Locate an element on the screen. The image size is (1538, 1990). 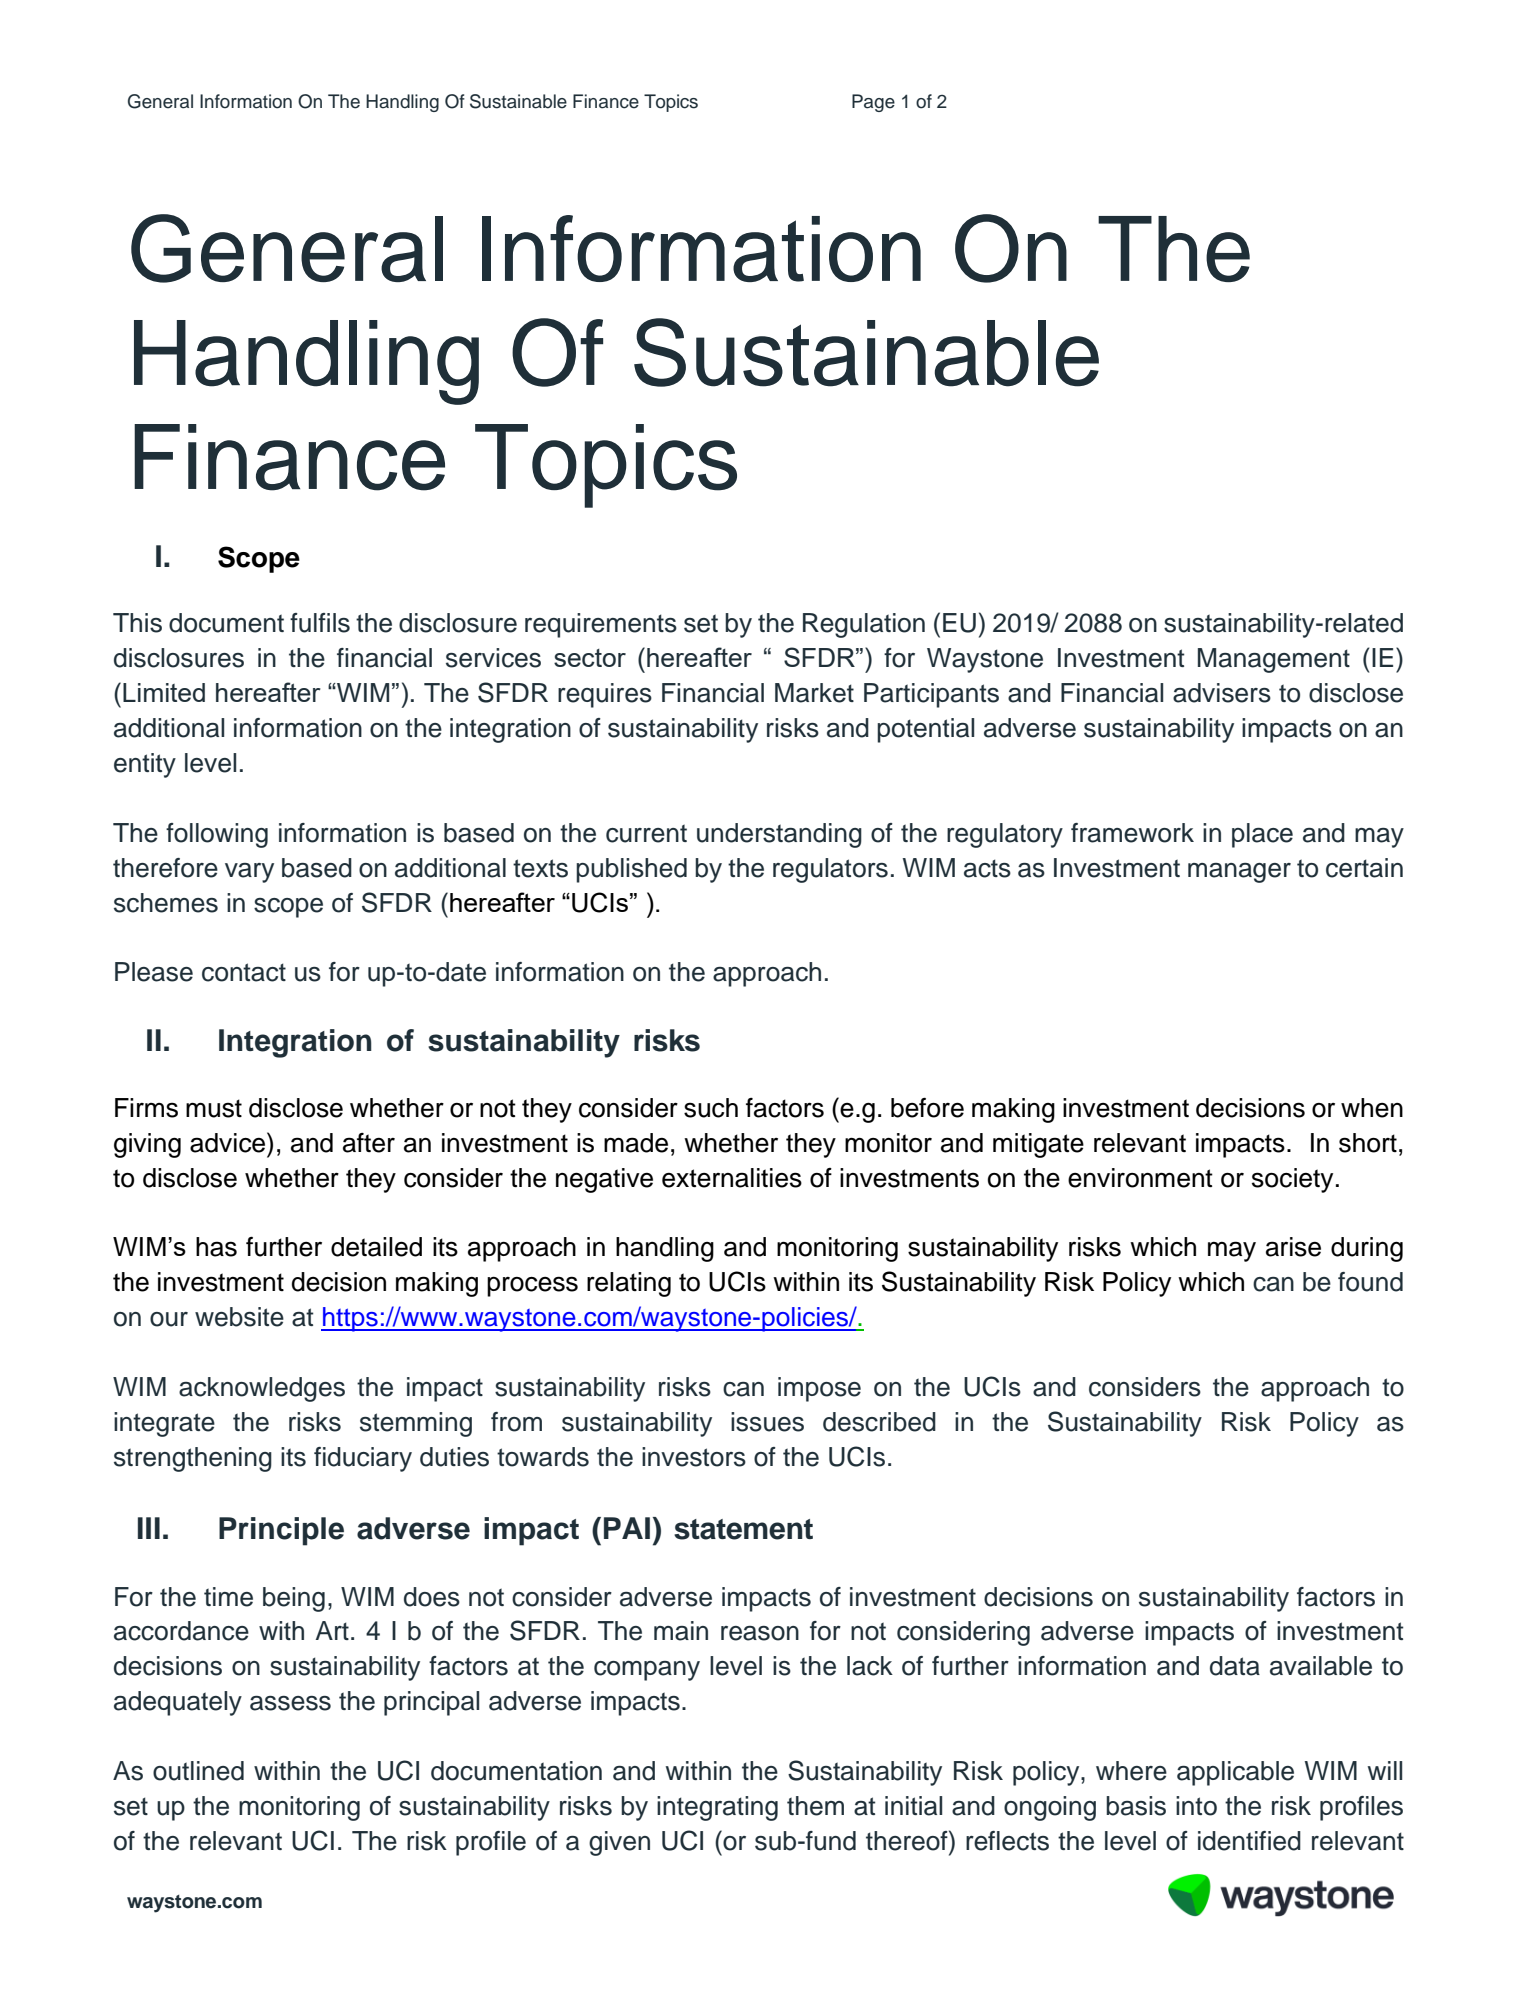
requirements is located at coordinates (601, 625).
